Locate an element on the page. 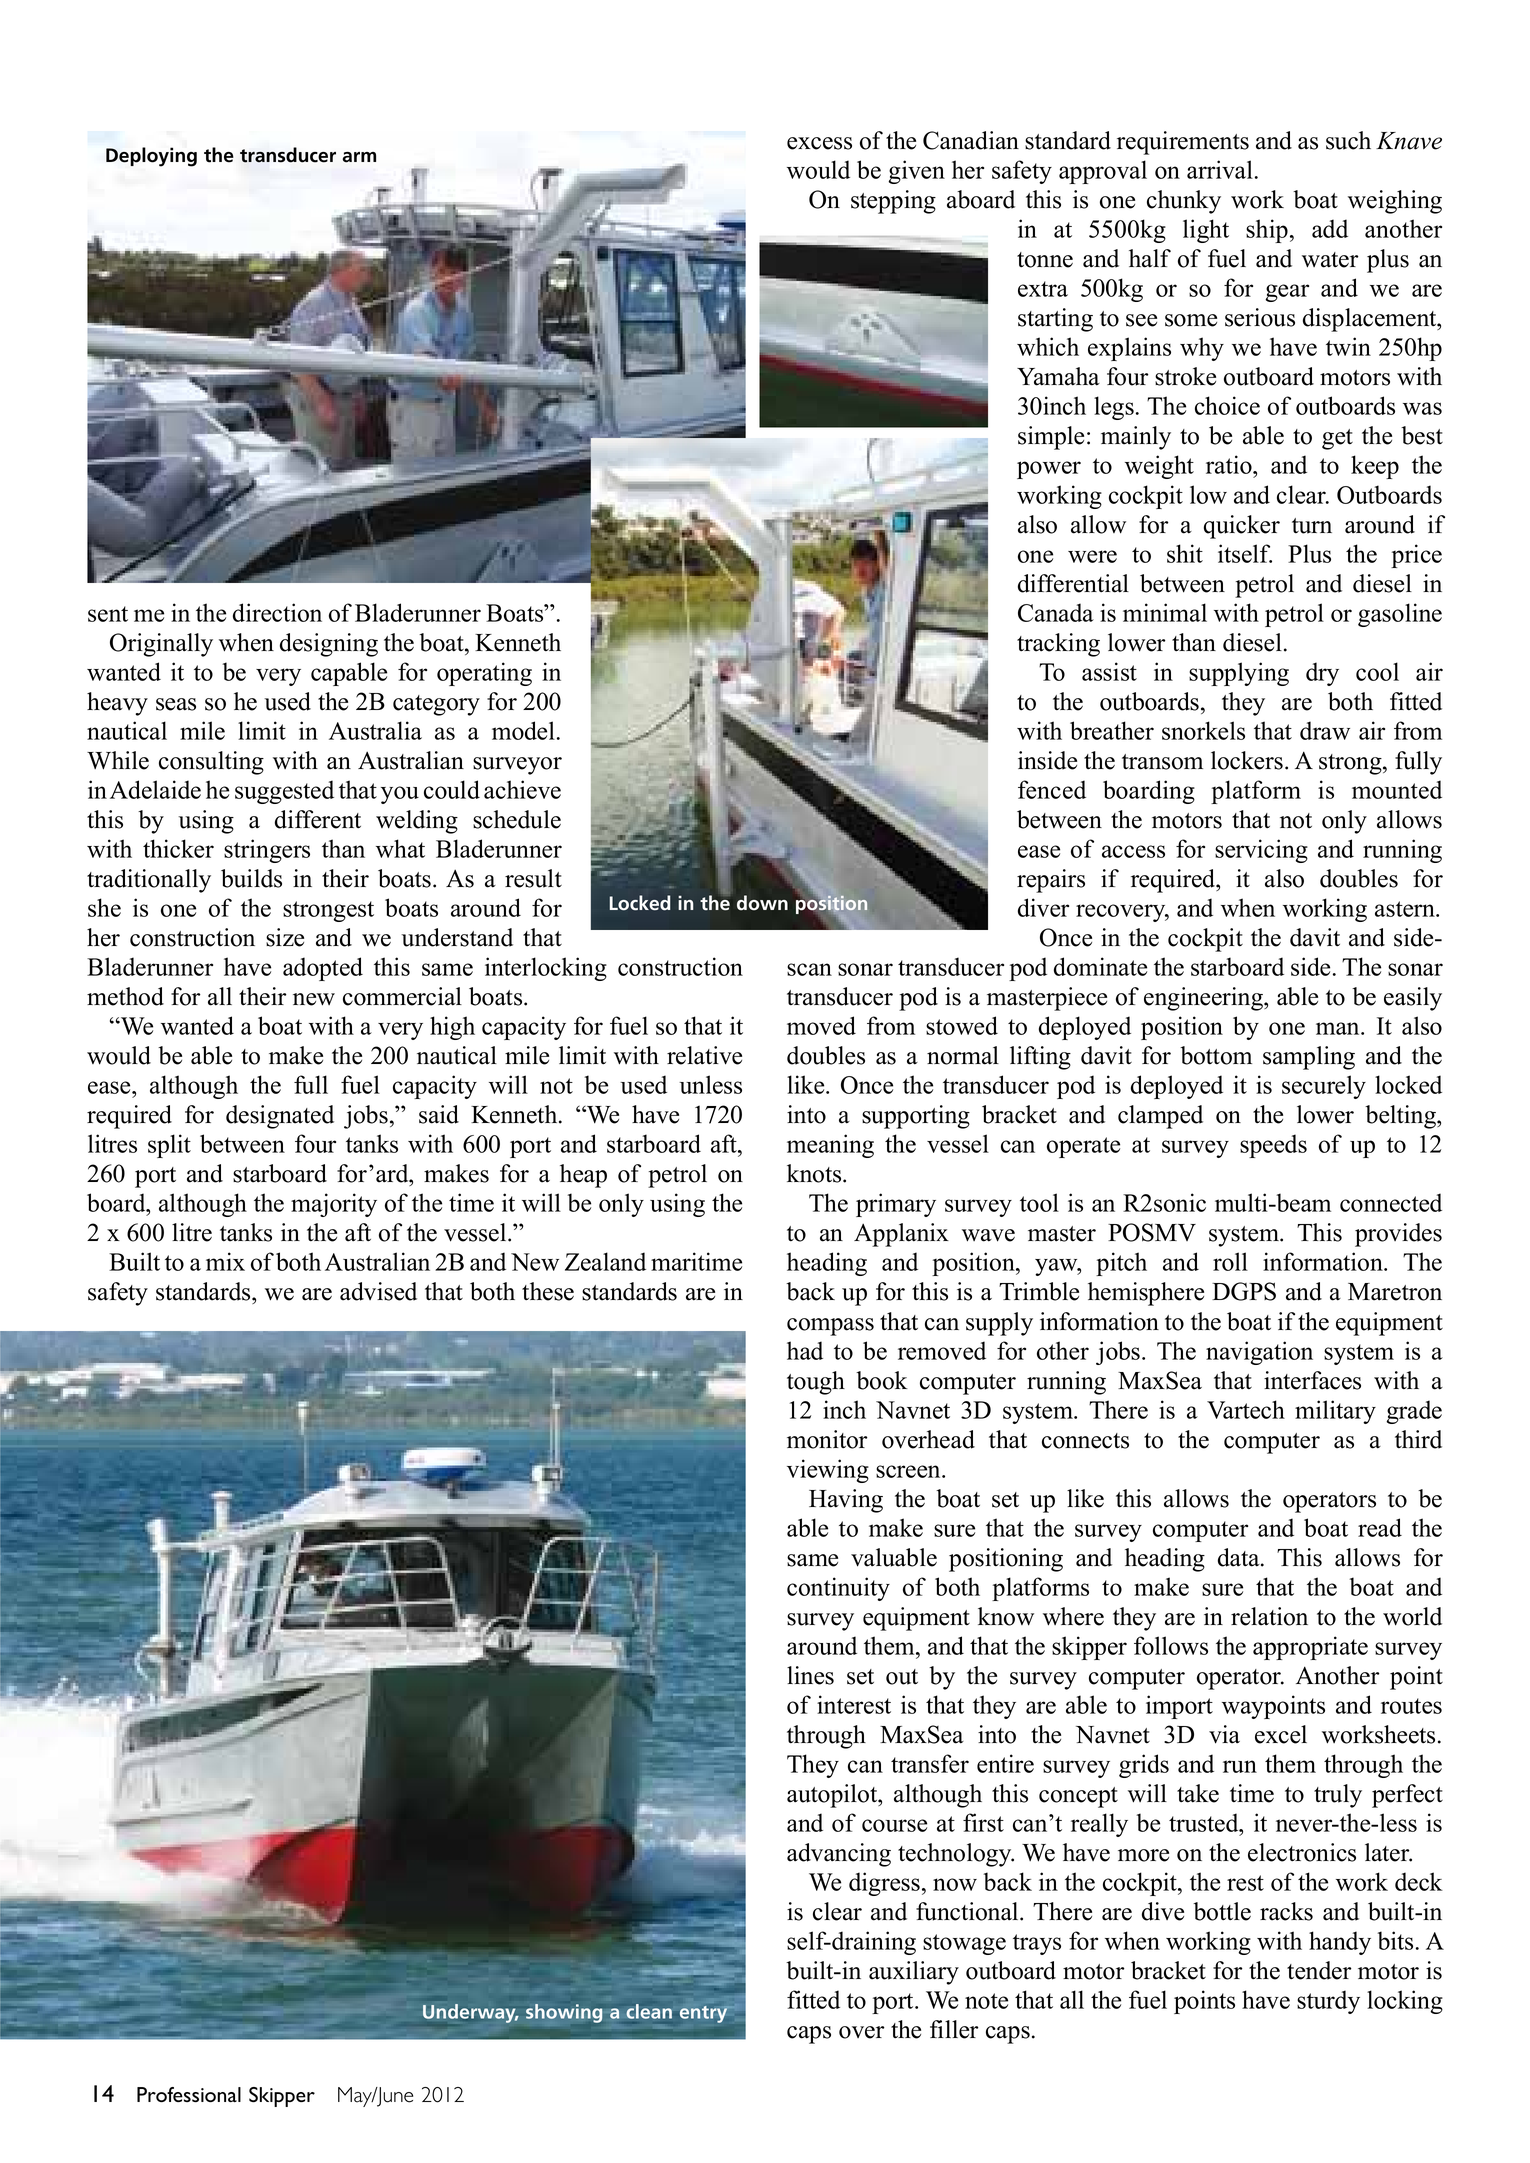 Image resolution: width=1530 pixels, height=2163 pixels. speeds is located at coordinates (1273, 1146).
